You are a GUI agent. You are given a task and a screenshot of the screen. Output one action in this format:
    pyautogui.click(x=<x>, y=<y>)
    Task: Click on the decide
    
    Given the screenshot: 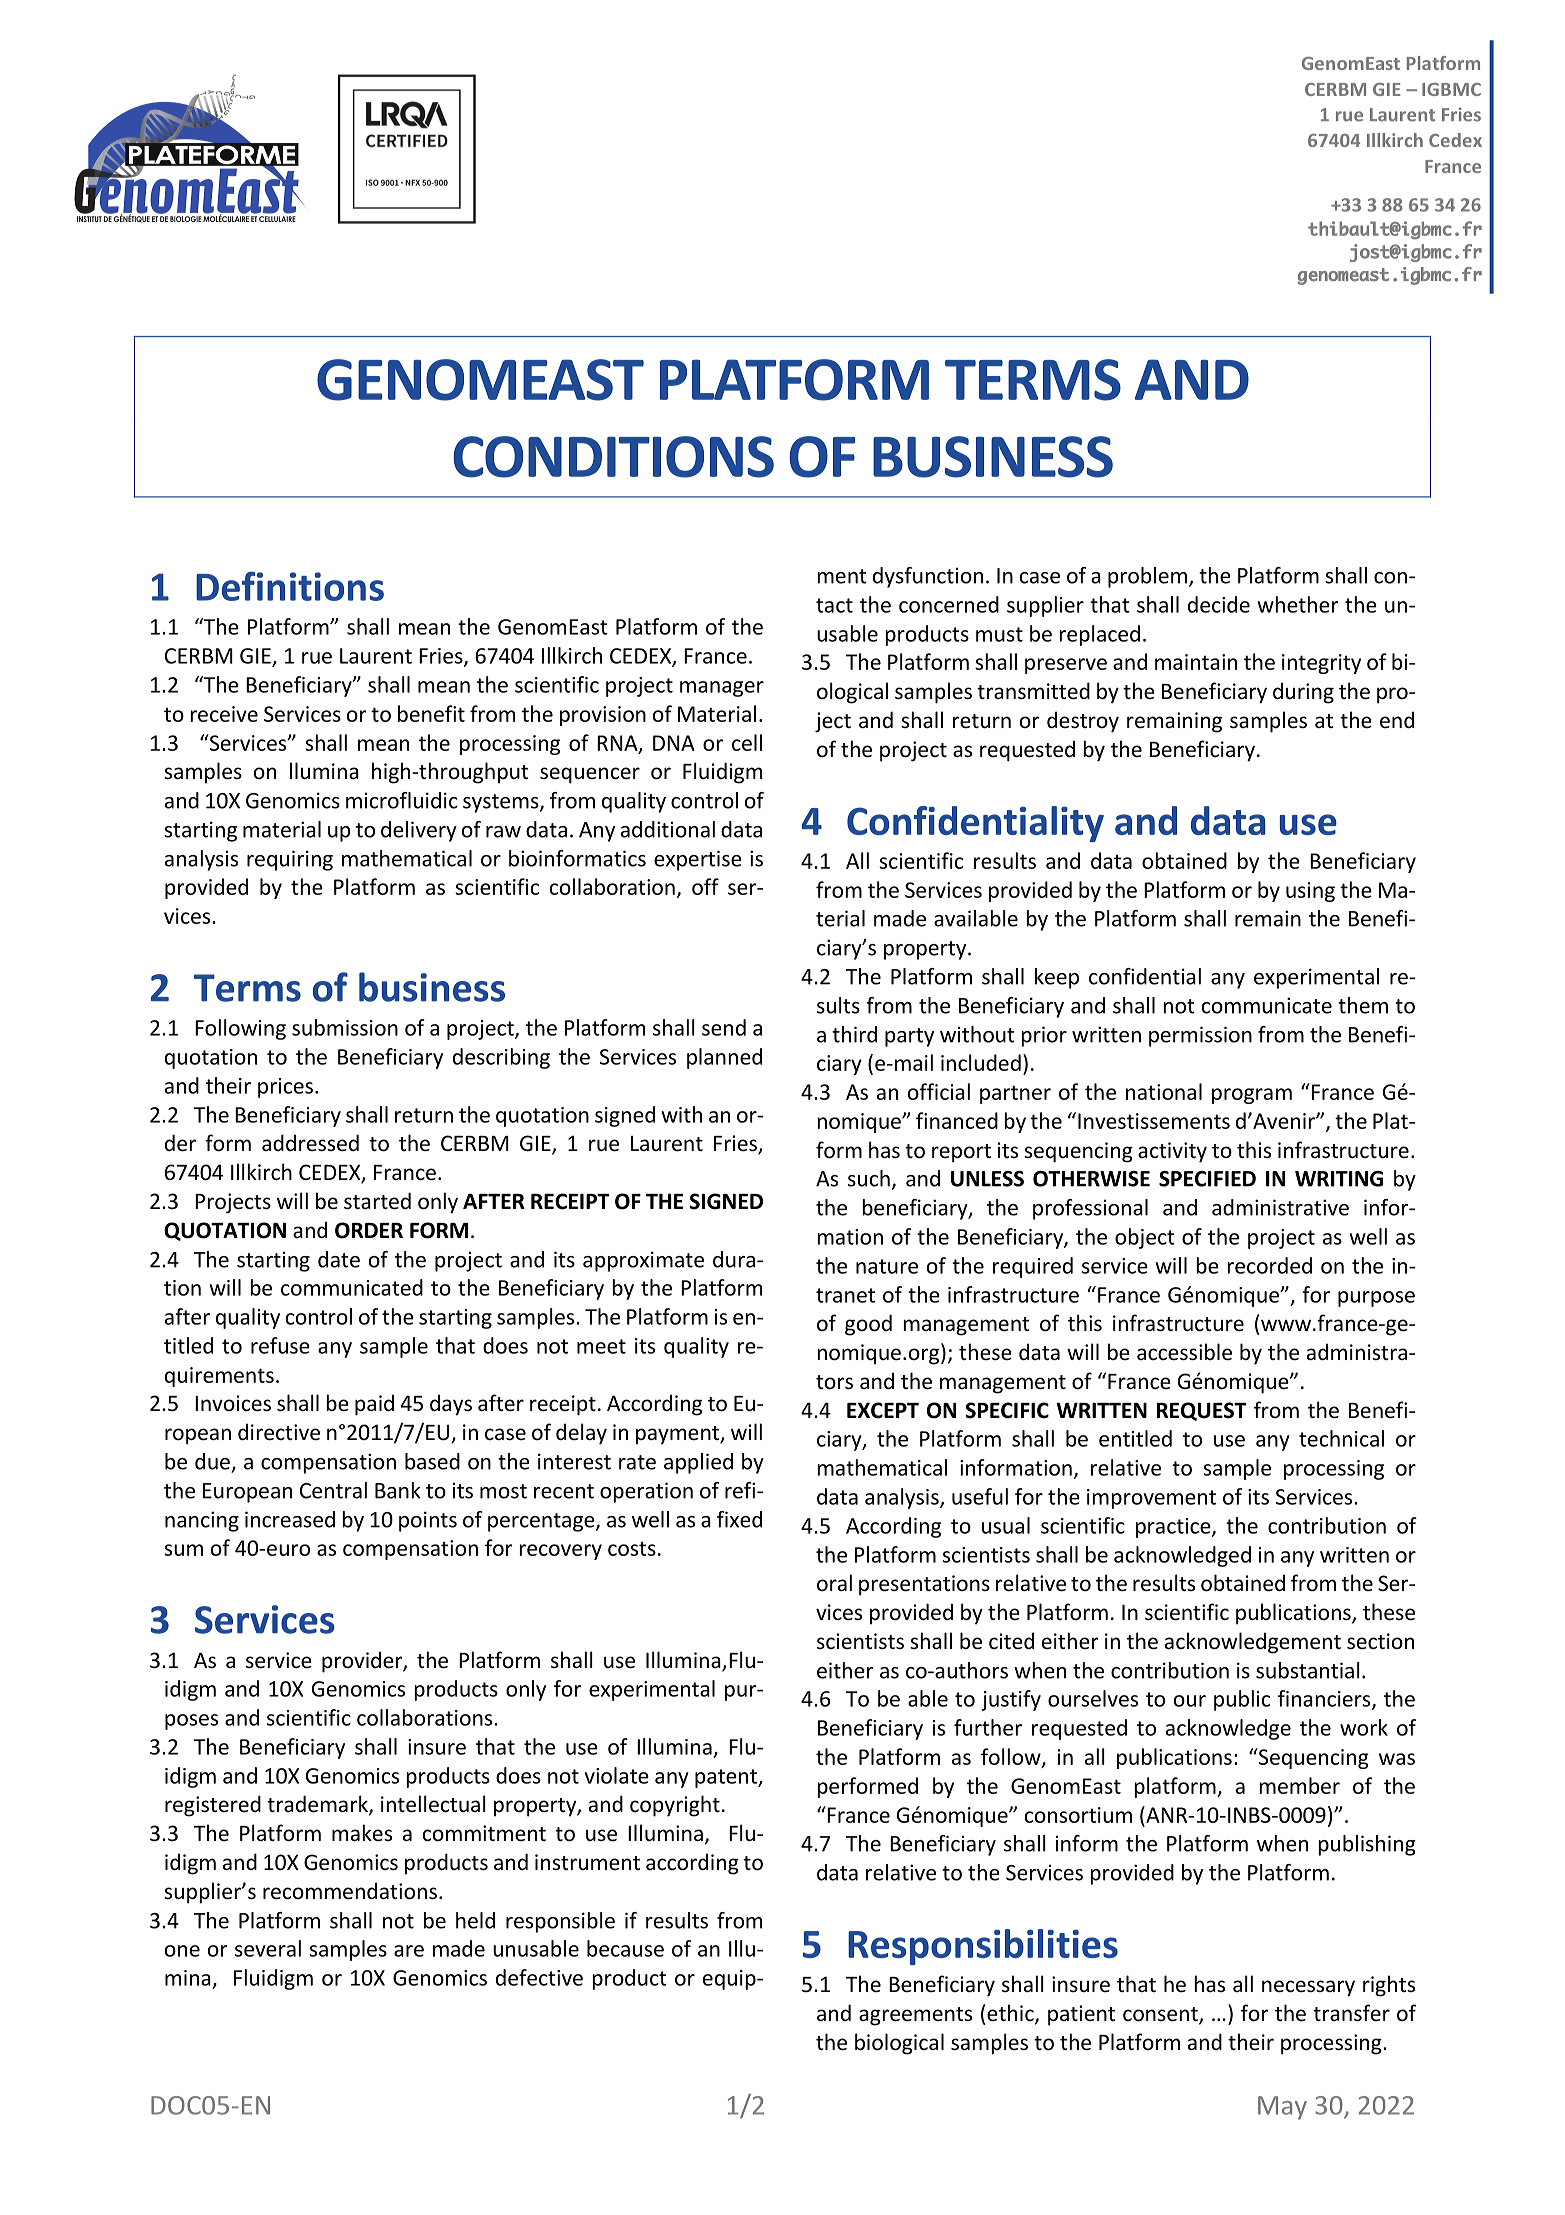 What is the action you would take?
    pyautogui.click(x=1219, y=604)
